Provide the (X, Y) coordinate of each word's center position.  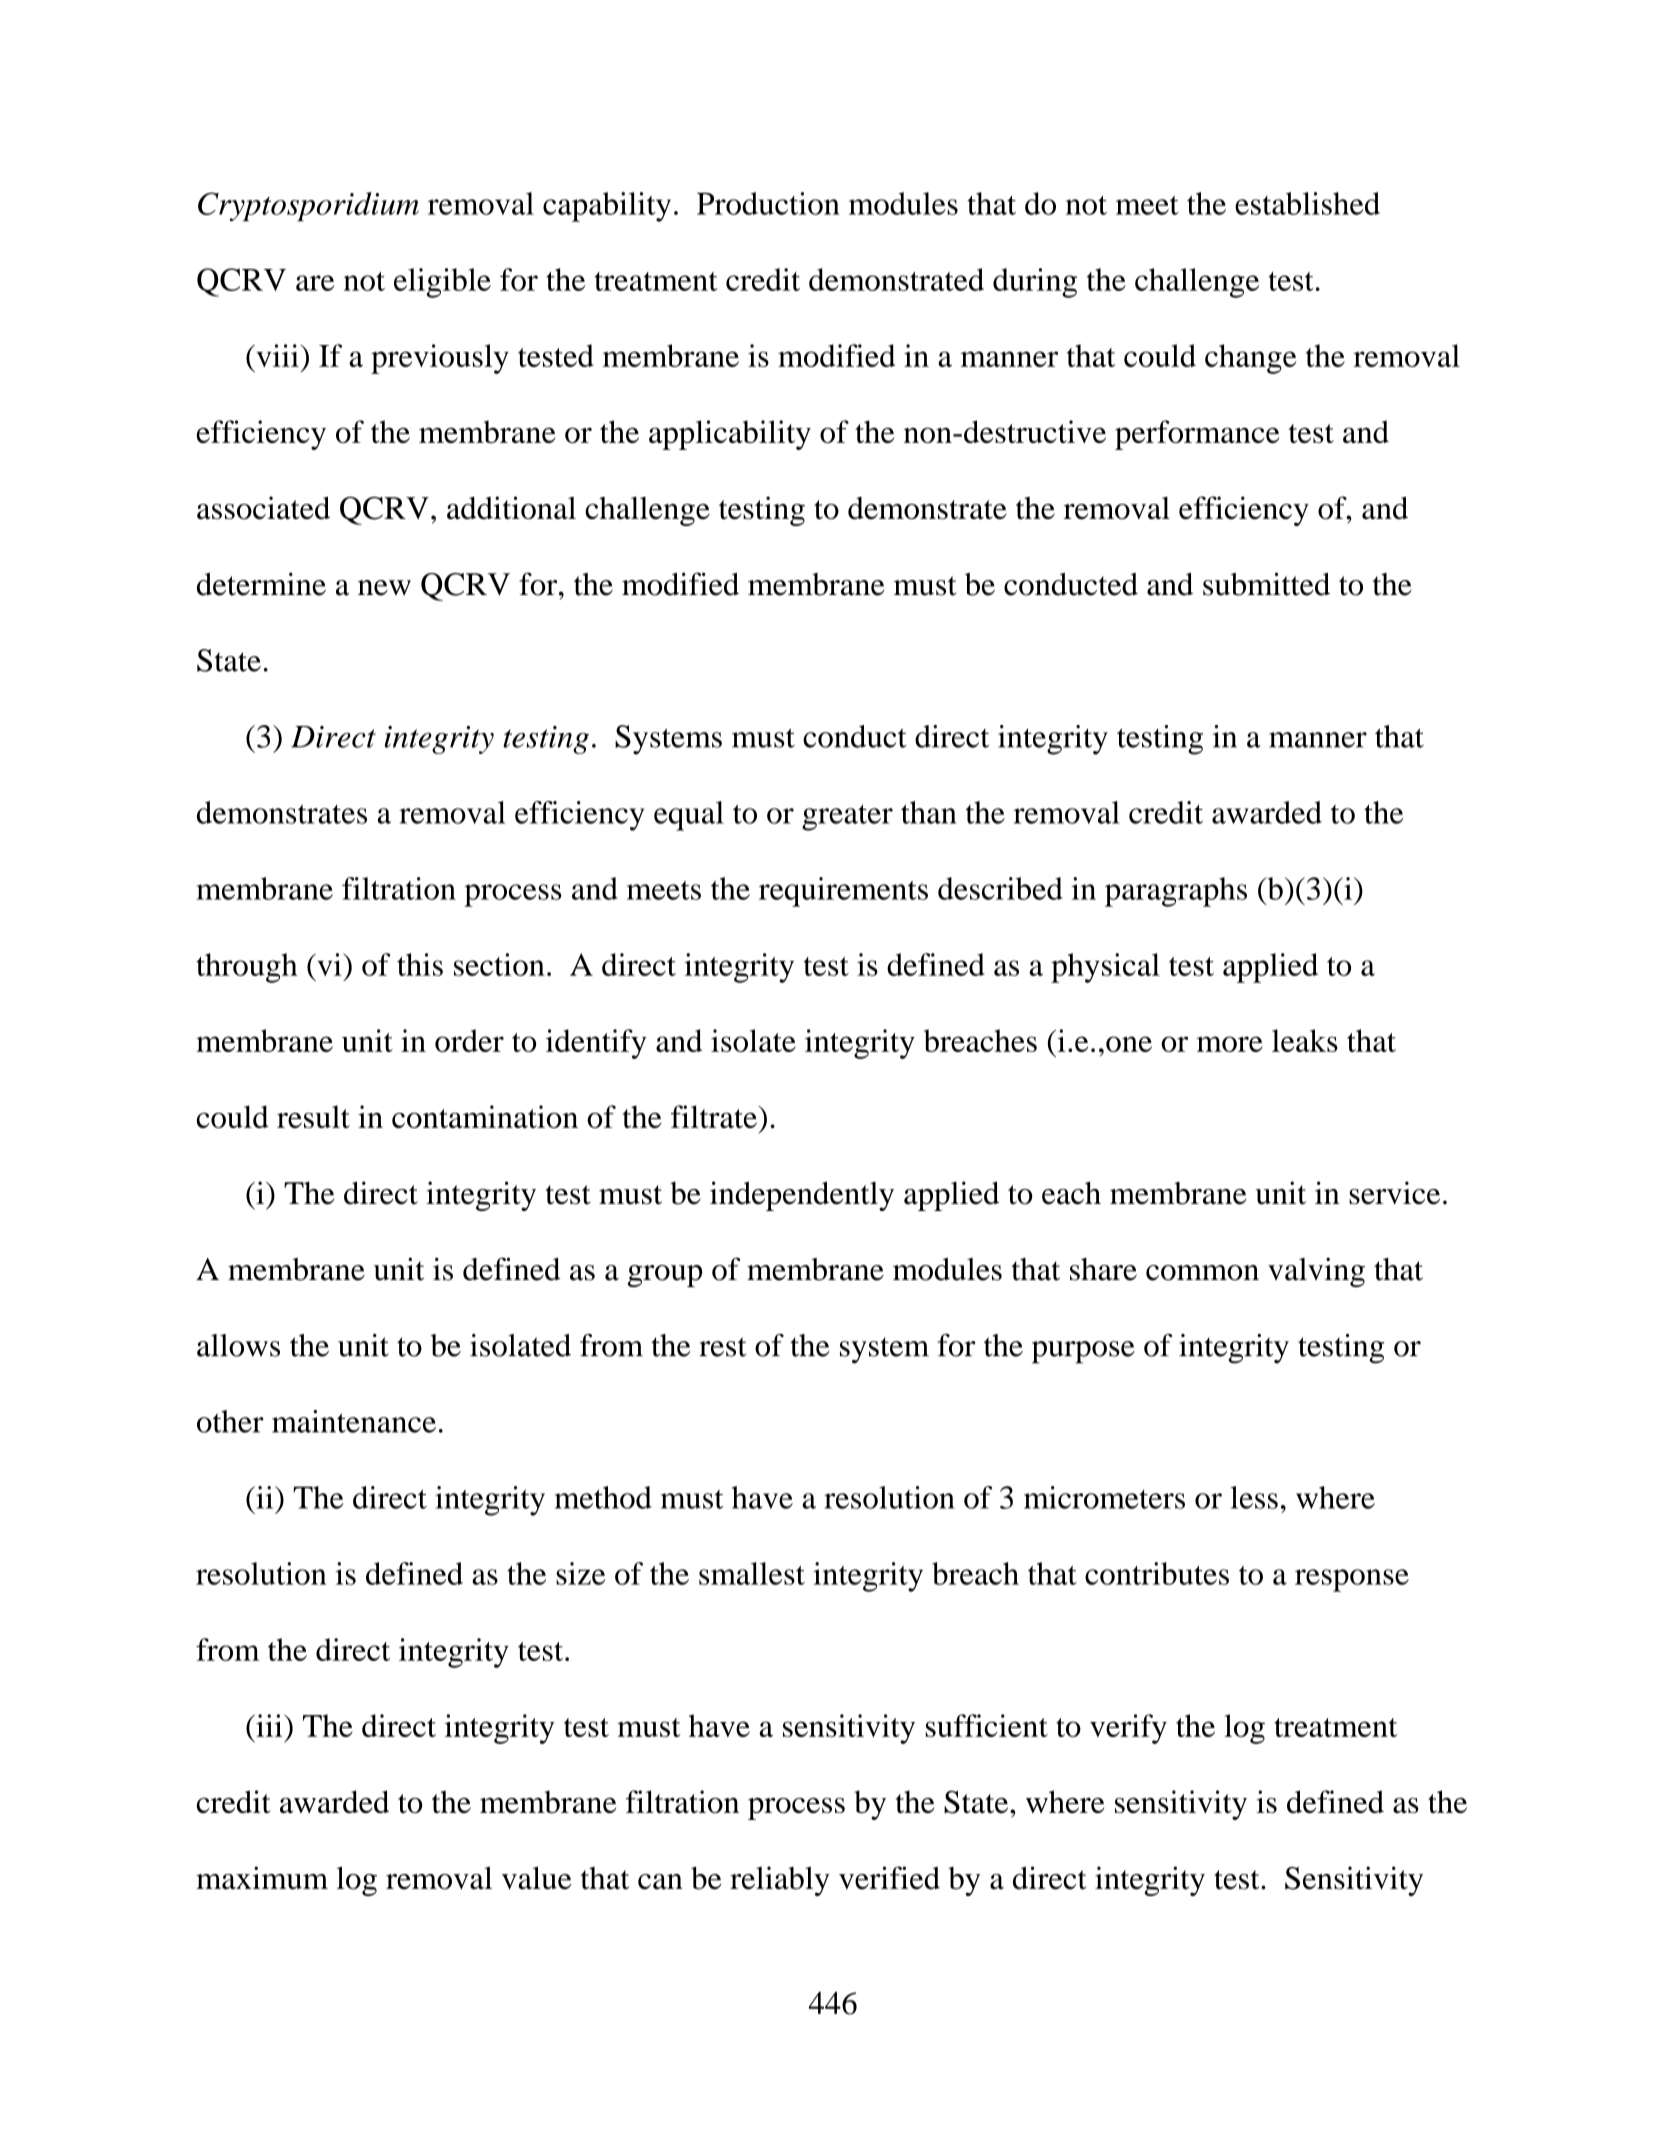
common (1202, 1273)
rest (723, 1347)
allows (238, 1345)
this (420, 964)
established (1307, 203)
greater (847, 817)
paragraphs (1176, 892)
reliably (780, 1881)
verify (1128, 1729)
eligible (442, 283)
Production (768, 203)
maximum (262, 1878)
